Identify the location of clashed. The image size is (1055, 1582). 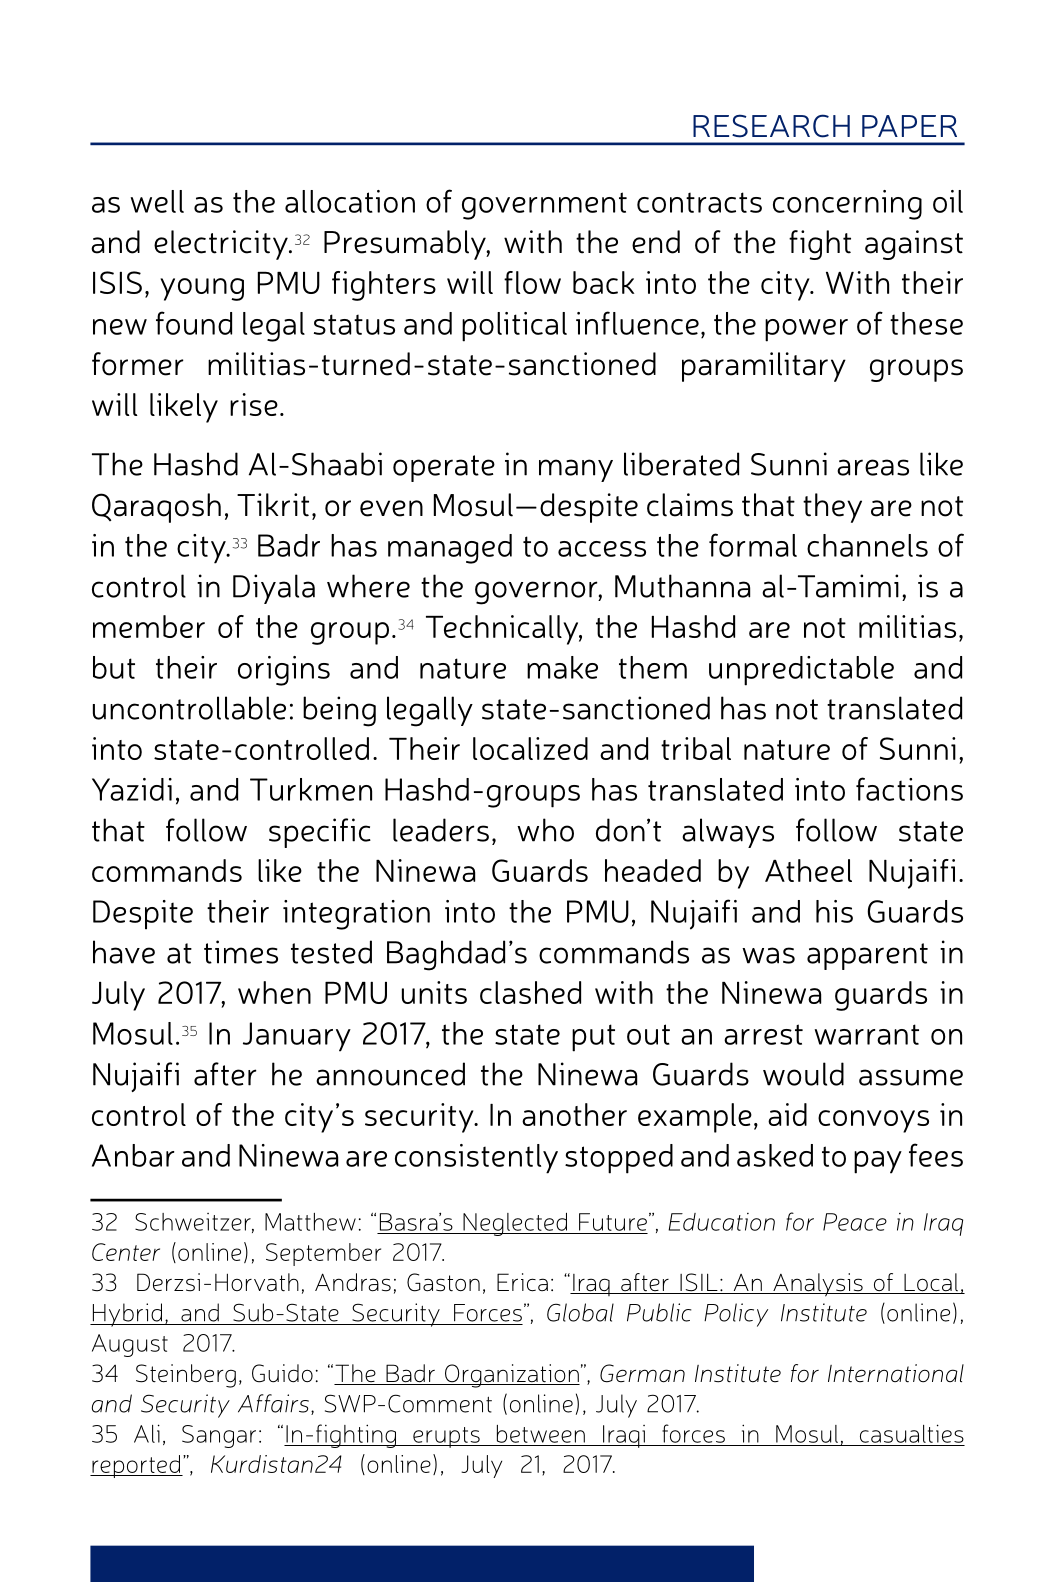
(530, 992).
